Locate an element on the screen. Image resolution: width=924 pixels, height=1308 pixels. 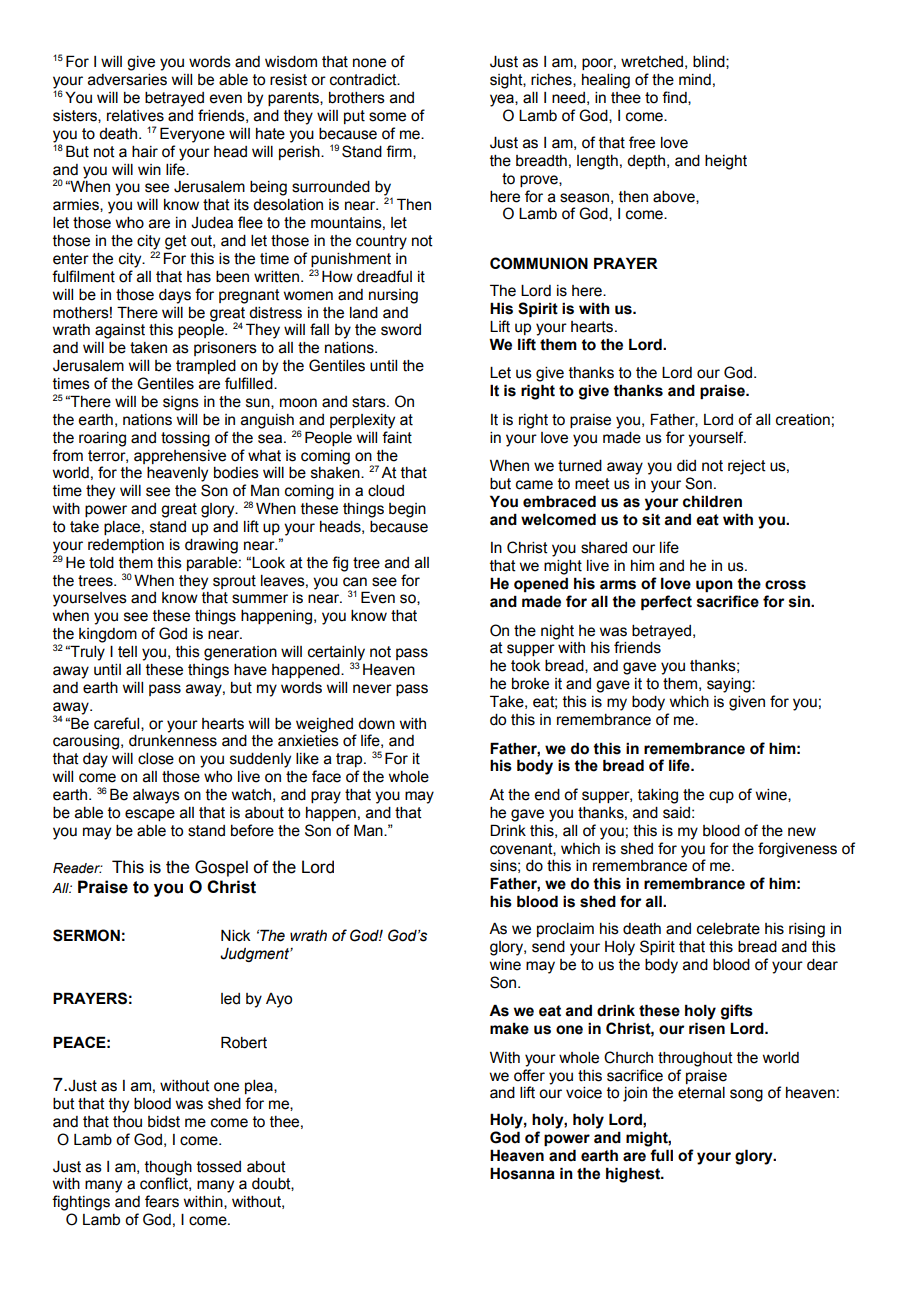
relatives is located at coordinates (135, 116).
